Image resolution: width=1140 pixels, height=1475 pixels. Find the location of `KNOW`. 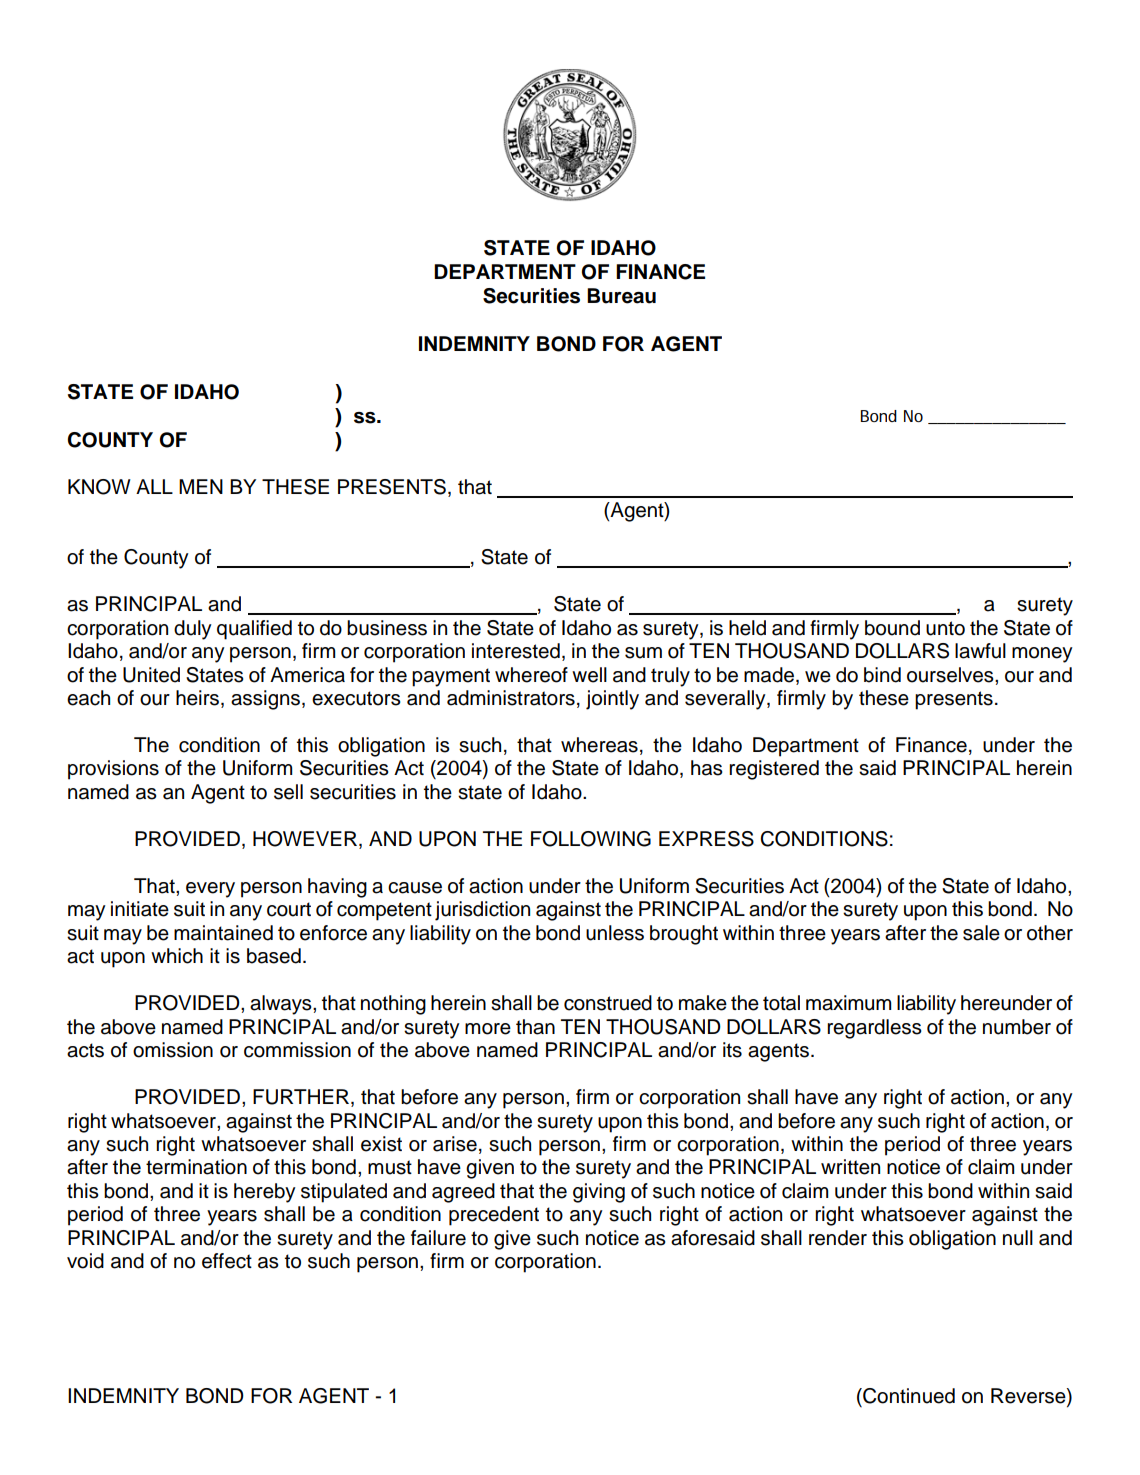

KNOW is located at coordinates (99, 487).
